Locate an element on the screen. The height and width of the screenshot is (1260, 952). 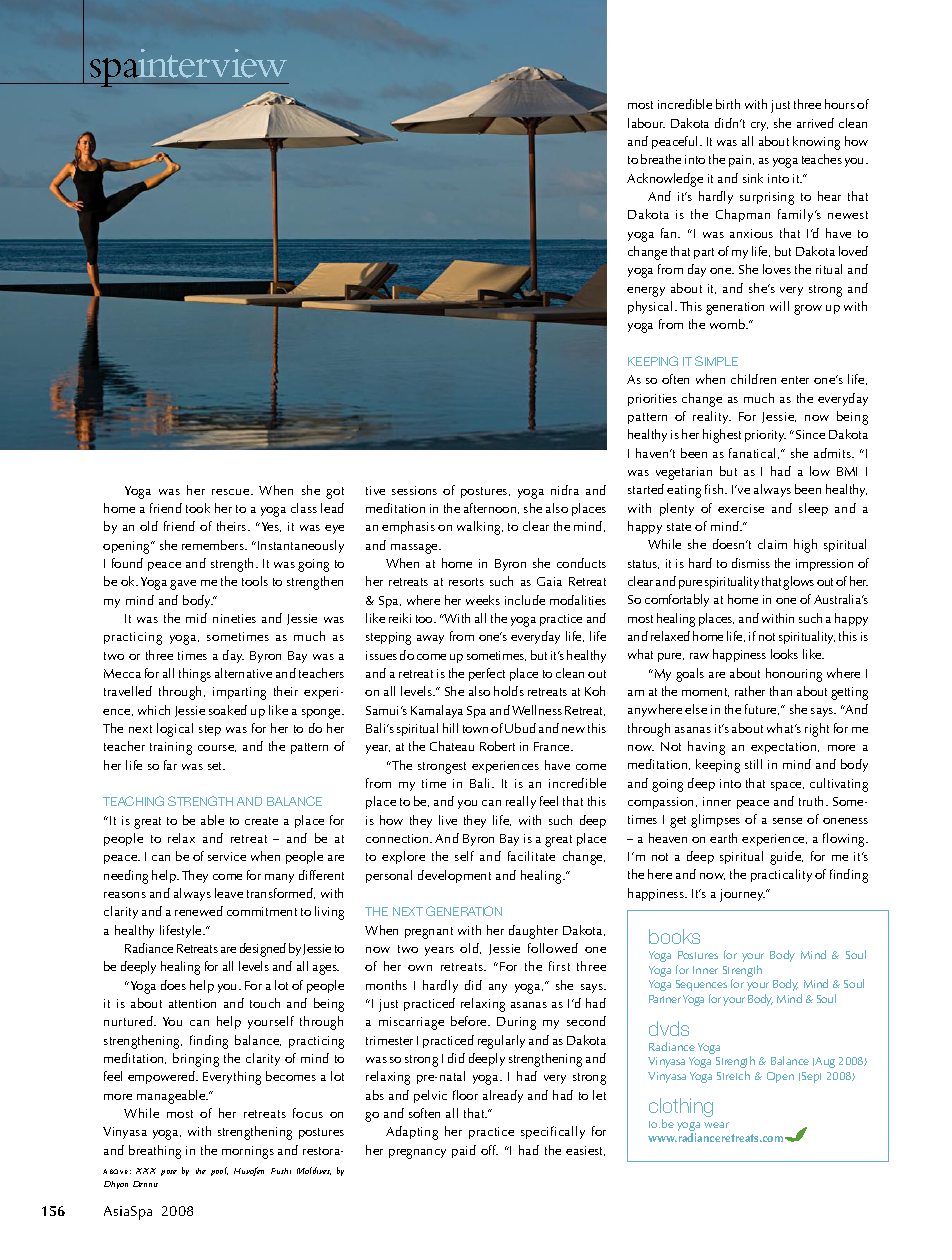
looks is located at coordinates (784, 654).
